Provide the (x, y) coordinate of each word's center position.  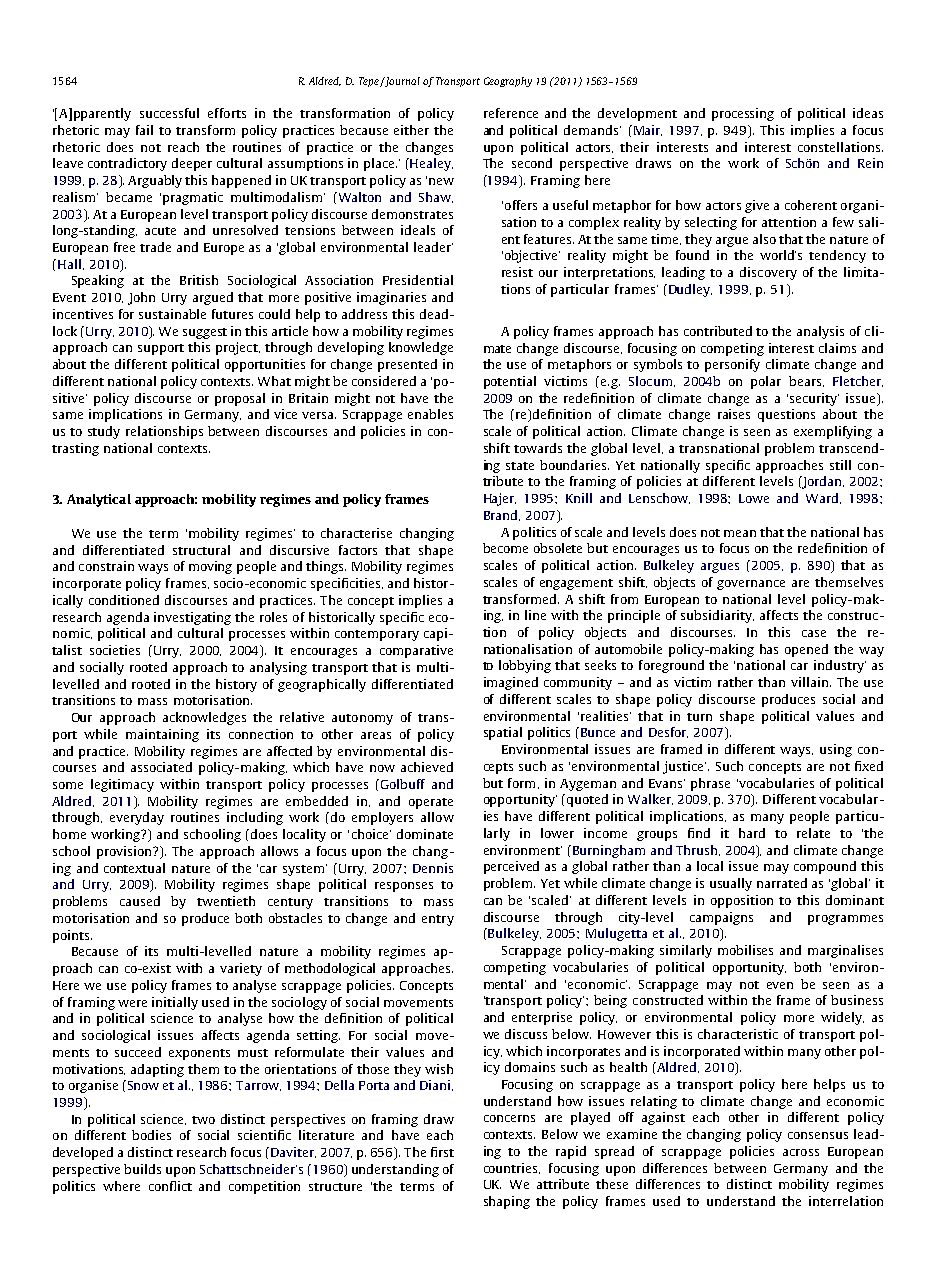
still (840, 465)
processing (743, 114)
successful (169, 113)
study (104, 432)
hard (752, 833)
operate (431, 803)
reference (511, 113)
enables (430, 414)
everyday (137, 818)
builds (142, 1169)
